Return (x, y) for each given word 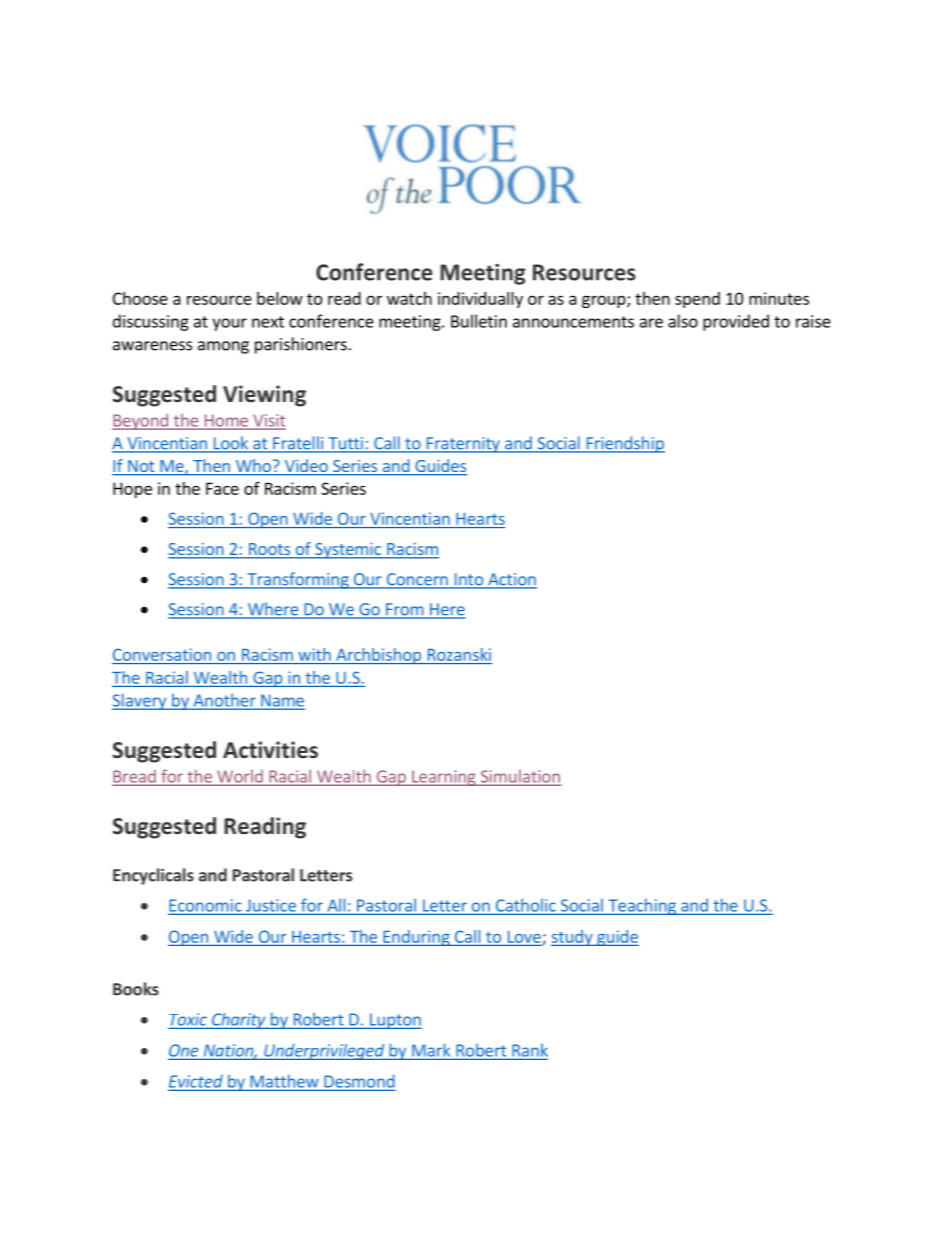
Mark (431, 1051)
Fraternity (463, 445)
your (229, 324)
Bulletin (479, 321)
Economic (206, 906)
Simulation (519, 777)
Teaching (642, 906)
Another (224, 701)
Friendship (624, 444)
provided (736, 322)
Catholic (525, 906)
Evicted (196, 1082)
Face (222, 488)
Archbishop (378, 656)
